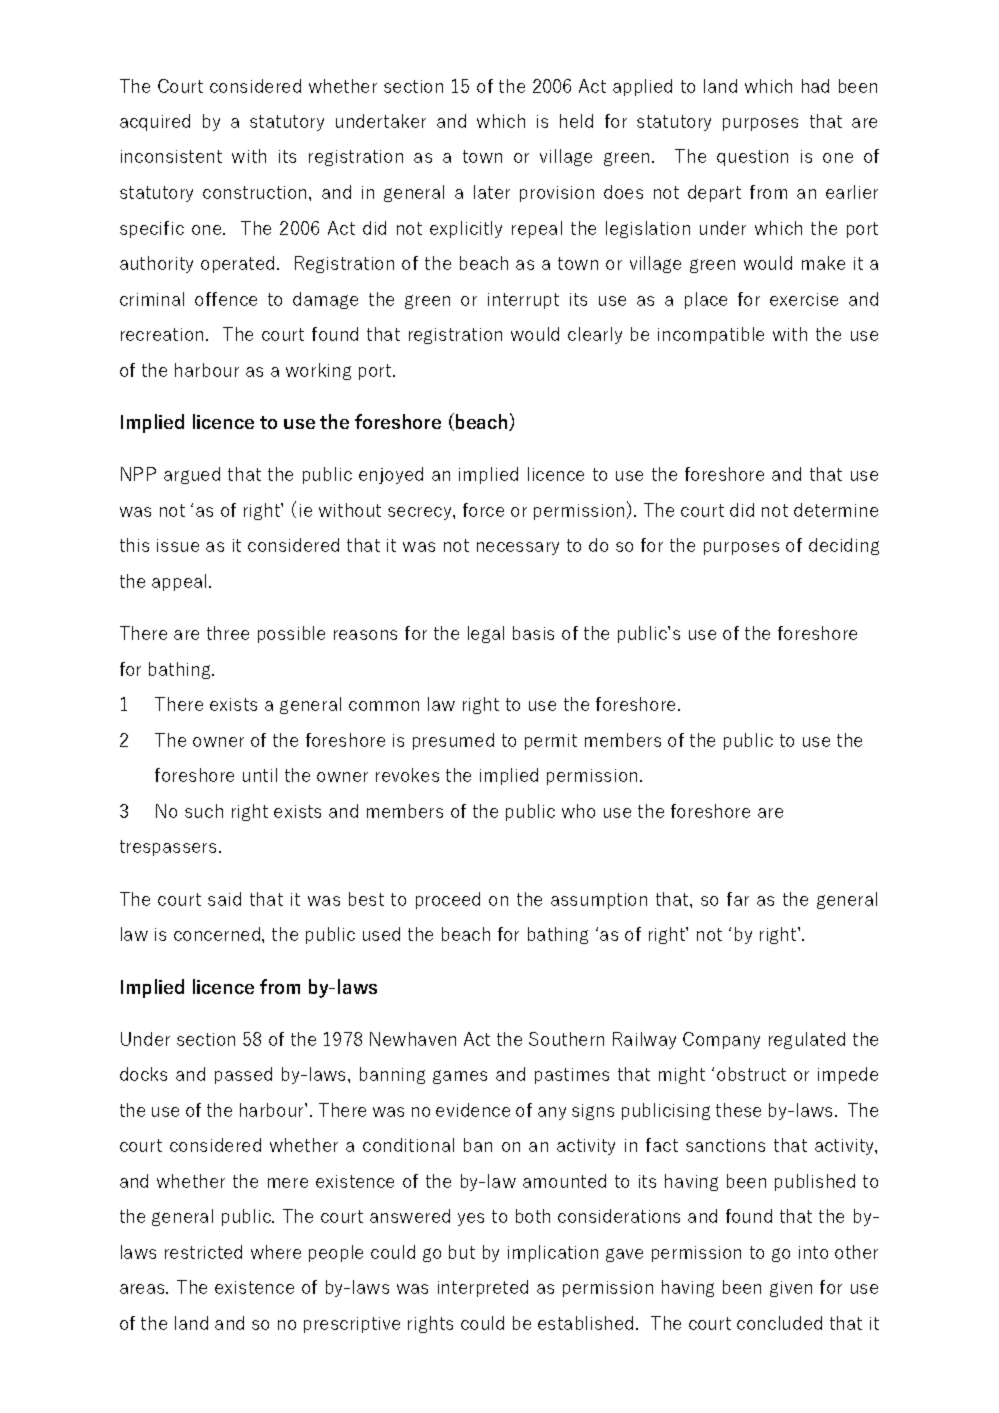 This page has height=1413, width=999. I want to click on incompatible, so click(711, 335).
